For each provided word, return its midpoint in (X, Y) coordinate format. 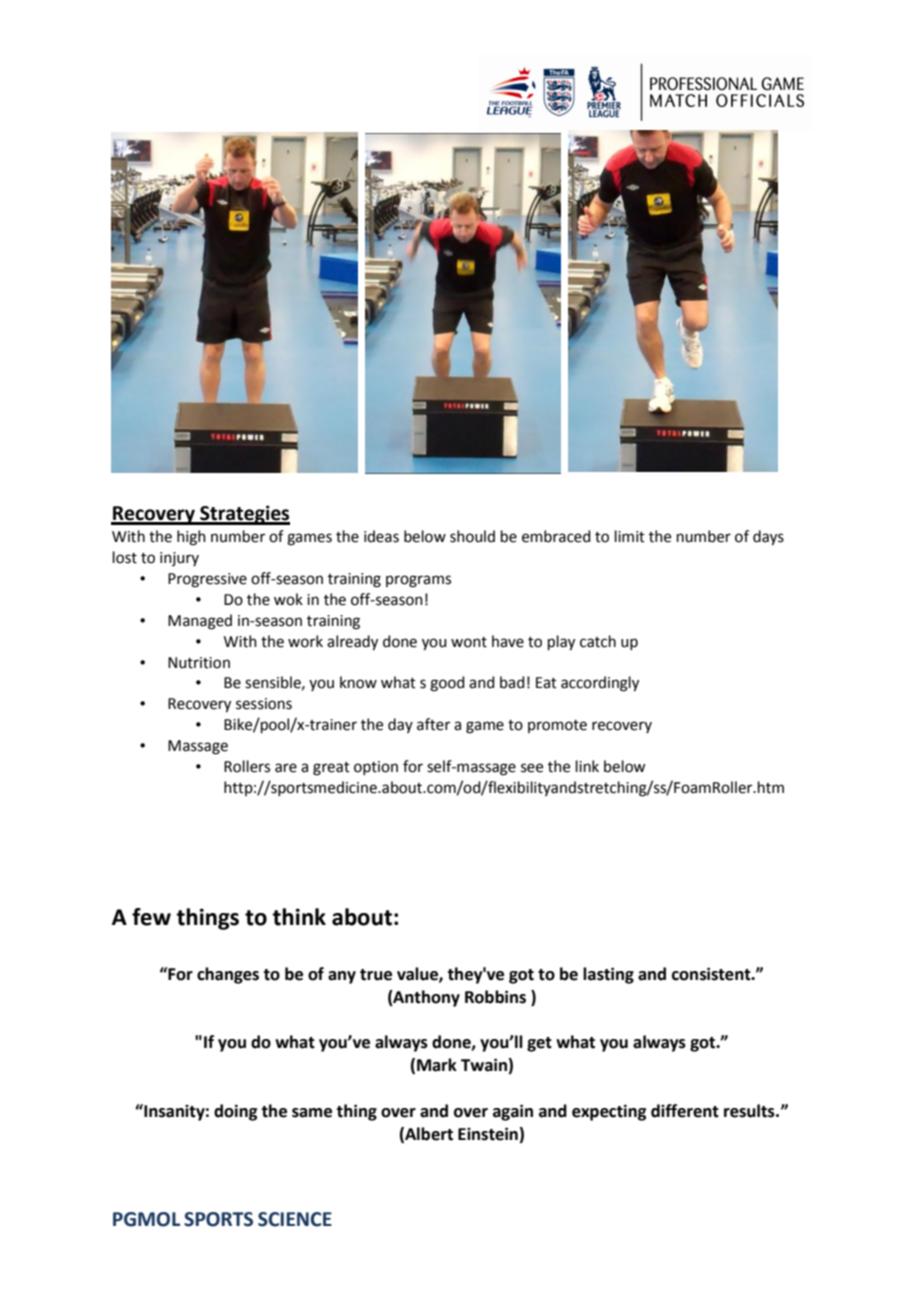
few (151, 917)
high (191, 538)
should (472, 536)
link (587, 766)
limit (630, 536)
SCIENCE (295, 1219)
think (299, 917)
